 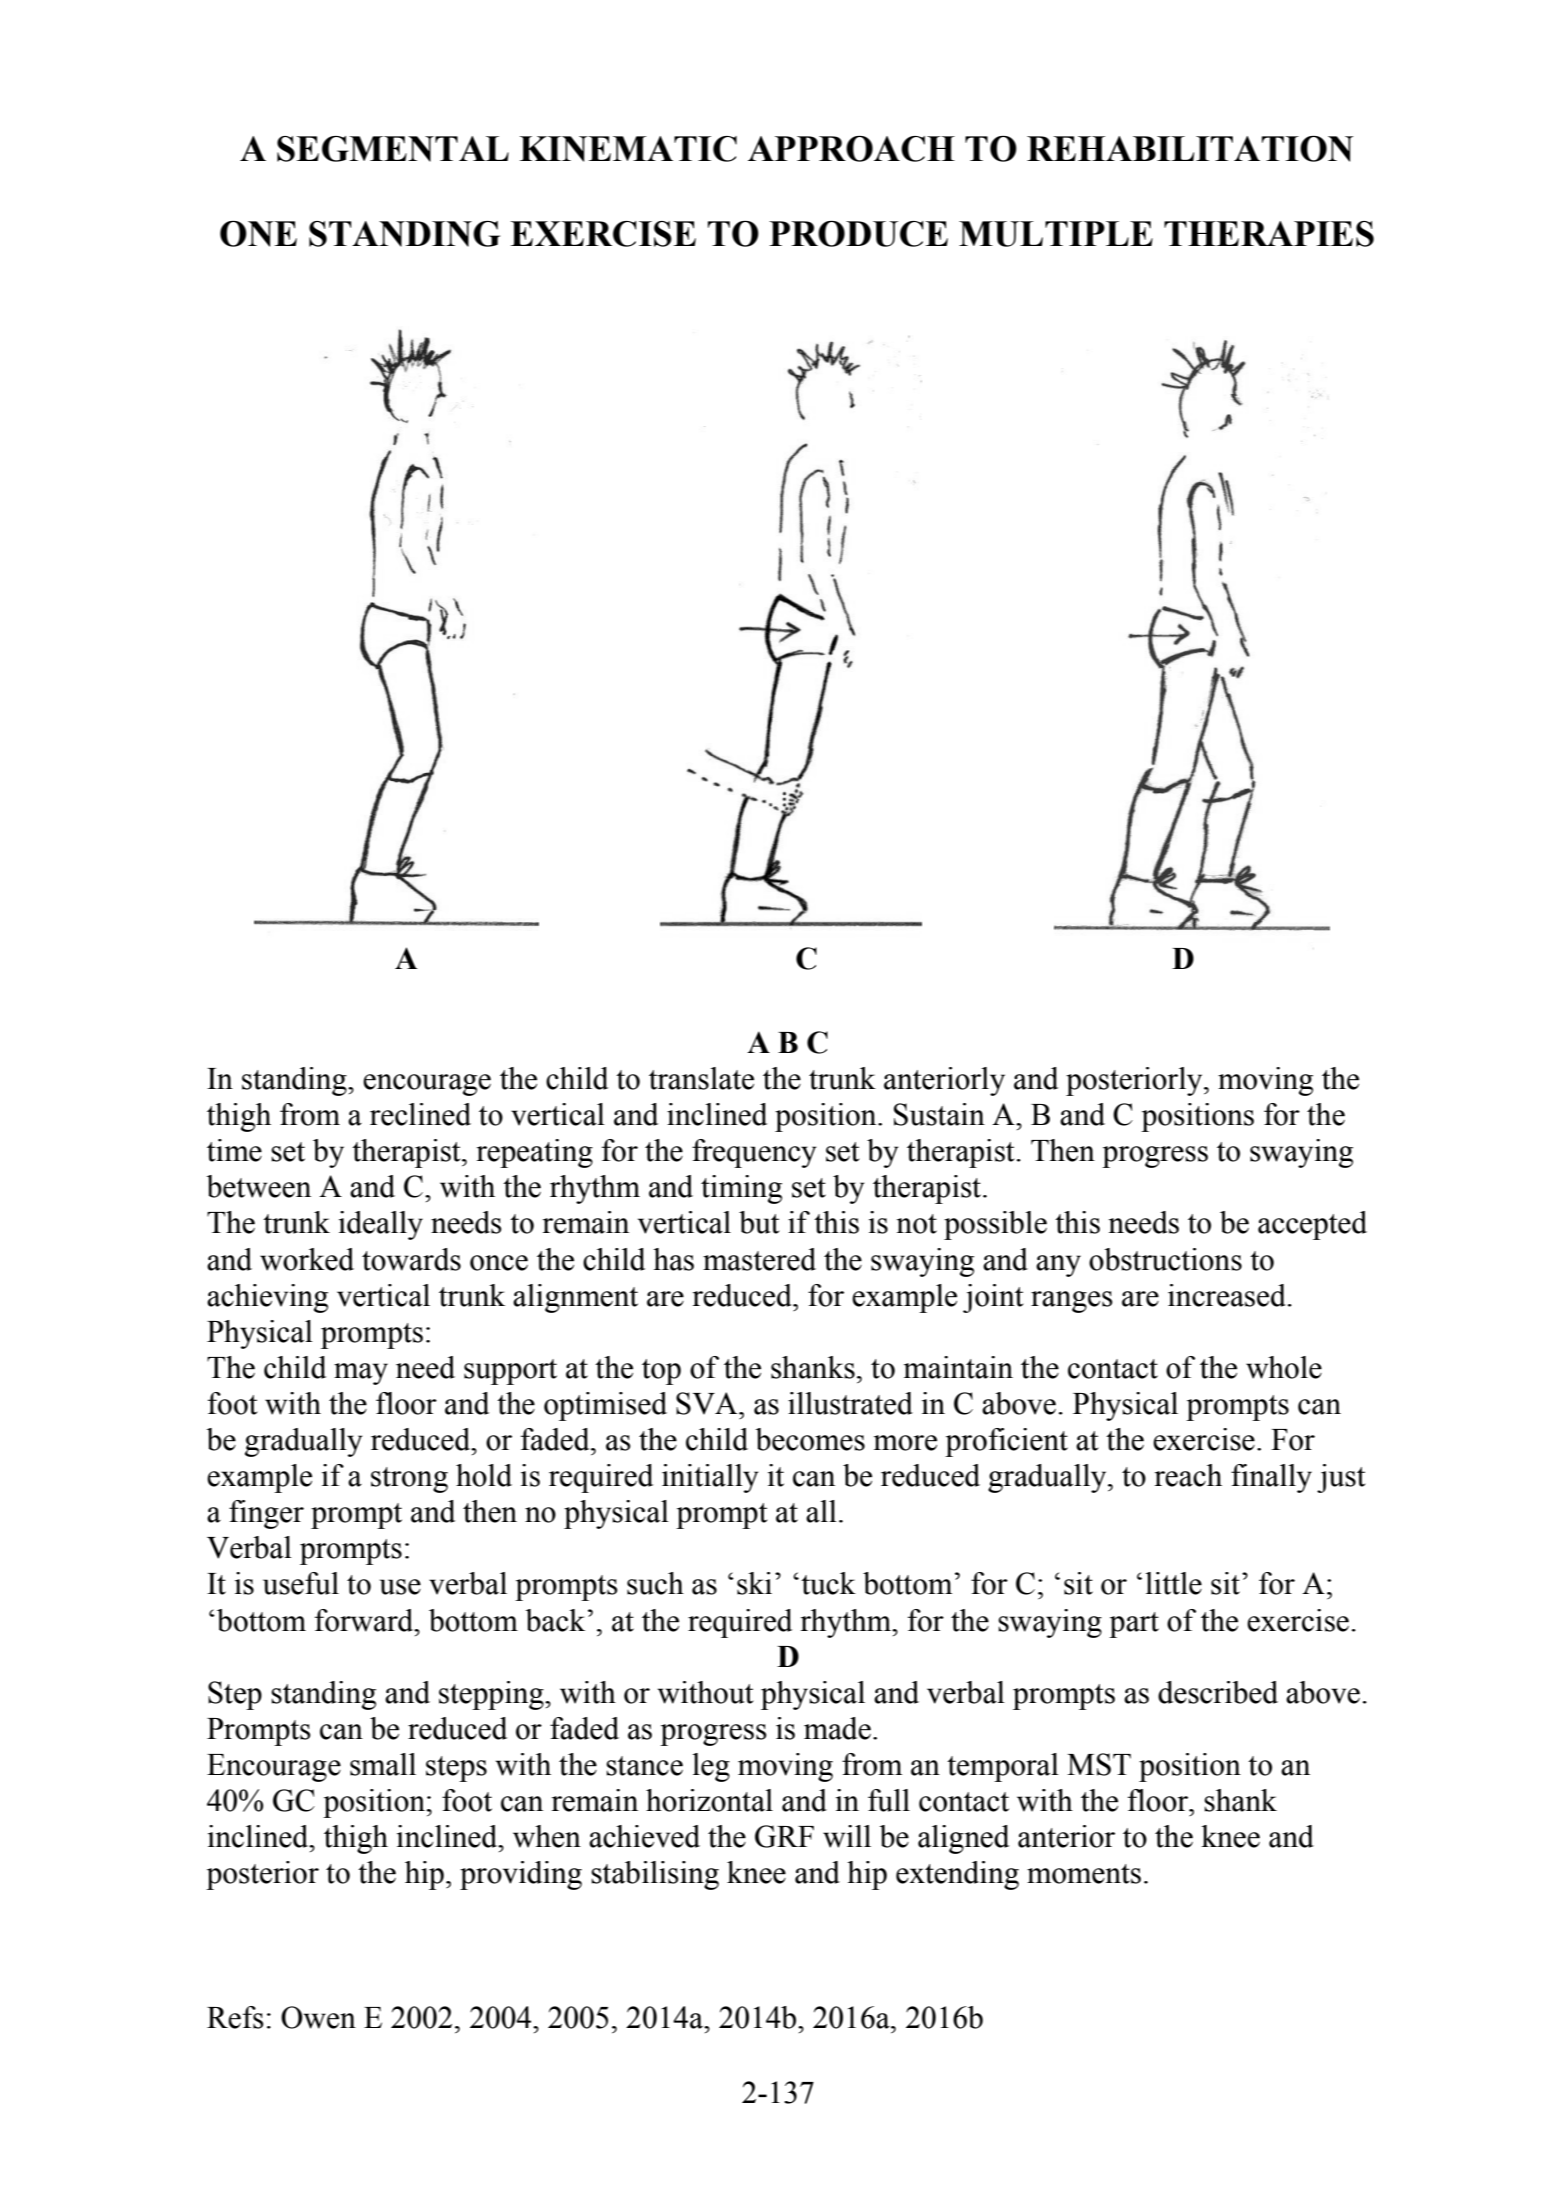 I want to click on GRF, so click(x=784, y=1836).
